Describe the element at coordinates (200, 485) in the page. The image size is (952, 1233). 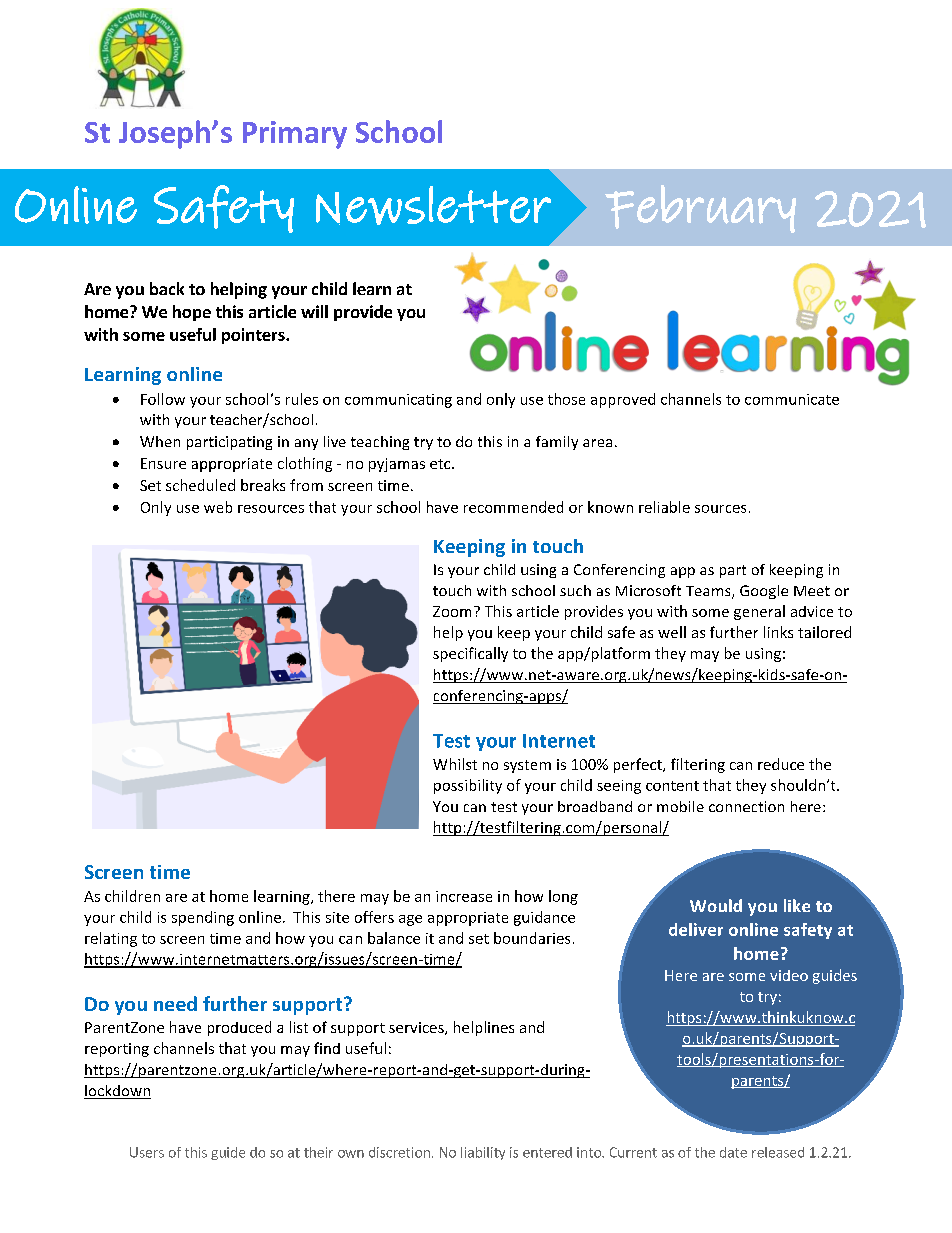
I see `scheduled` at that location.
